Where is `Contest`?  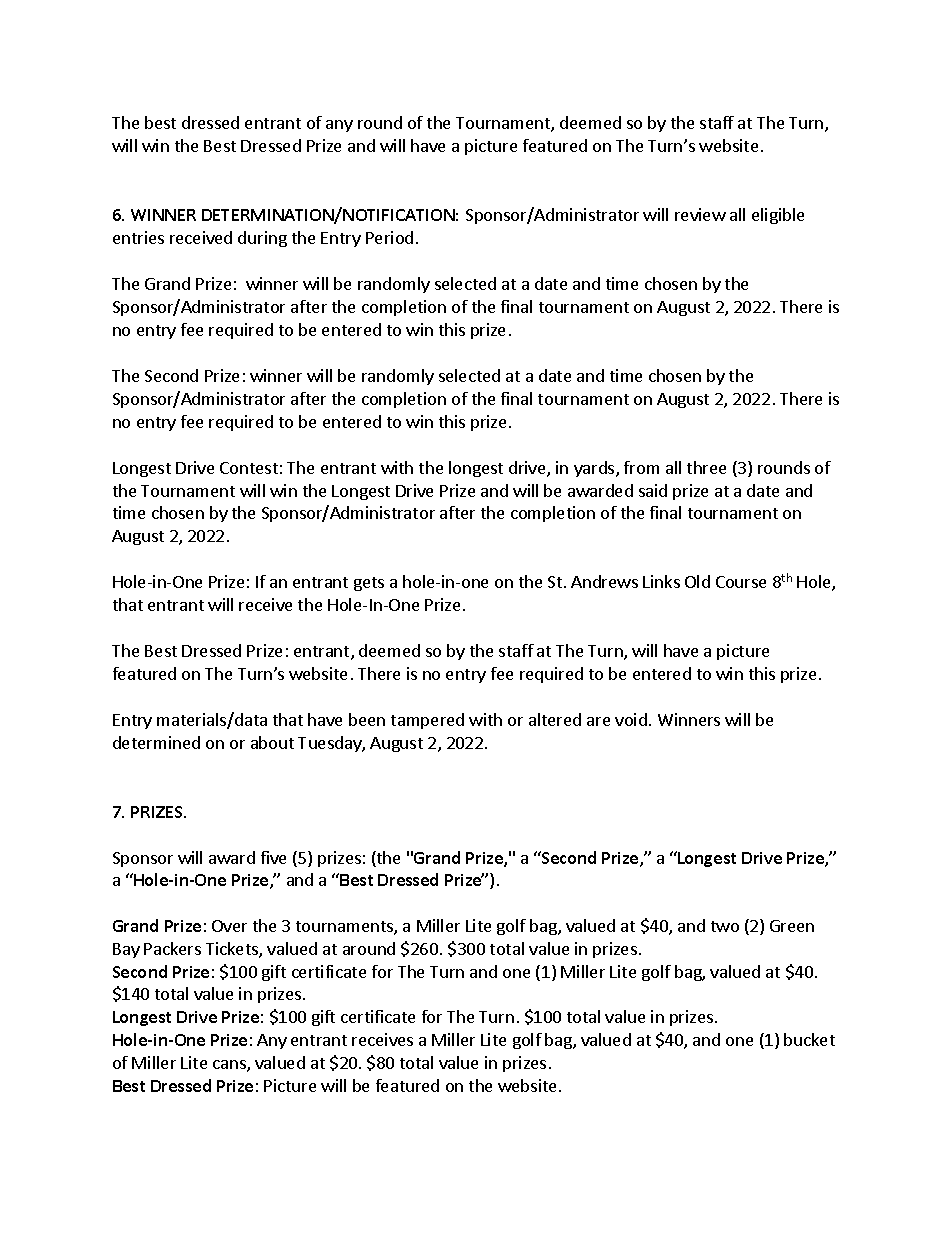
Contest is located at coordinates (249, 468).
